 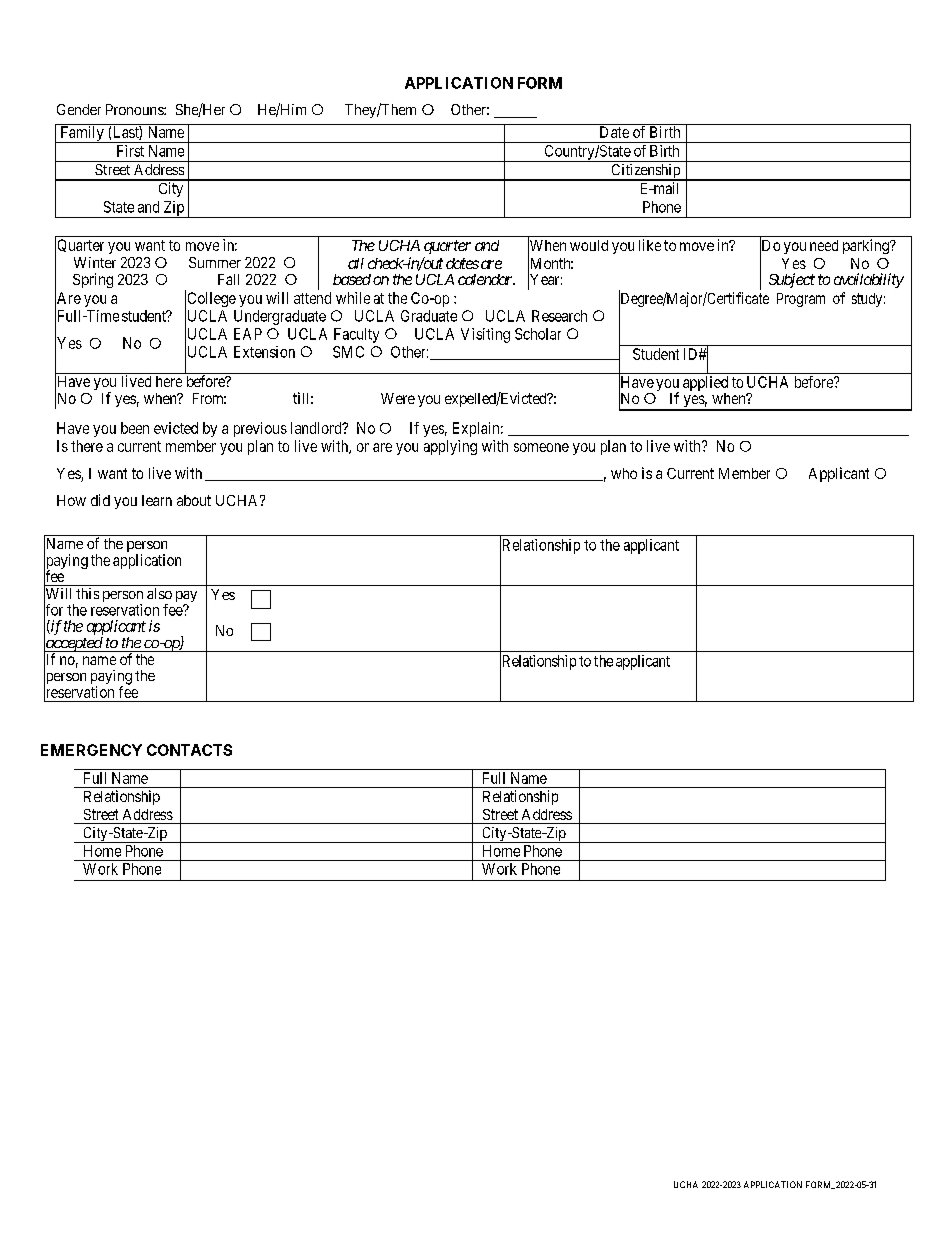 What do you see at coordinates (189, 750) in the screenshot?
I see `CONTACTS` at bounding box center [189, 750].
